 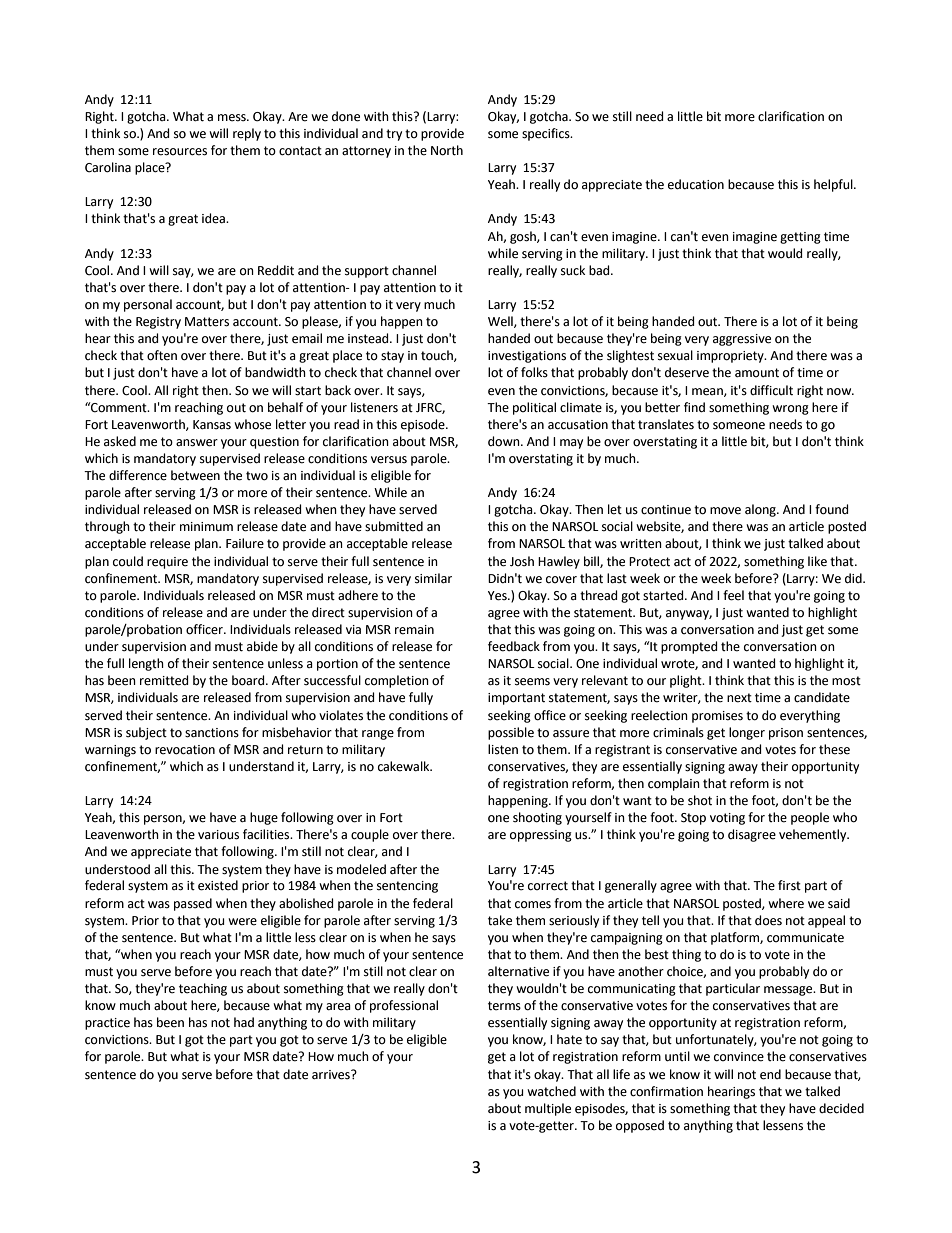 I want to click on North, so click(x=447, y=150).
